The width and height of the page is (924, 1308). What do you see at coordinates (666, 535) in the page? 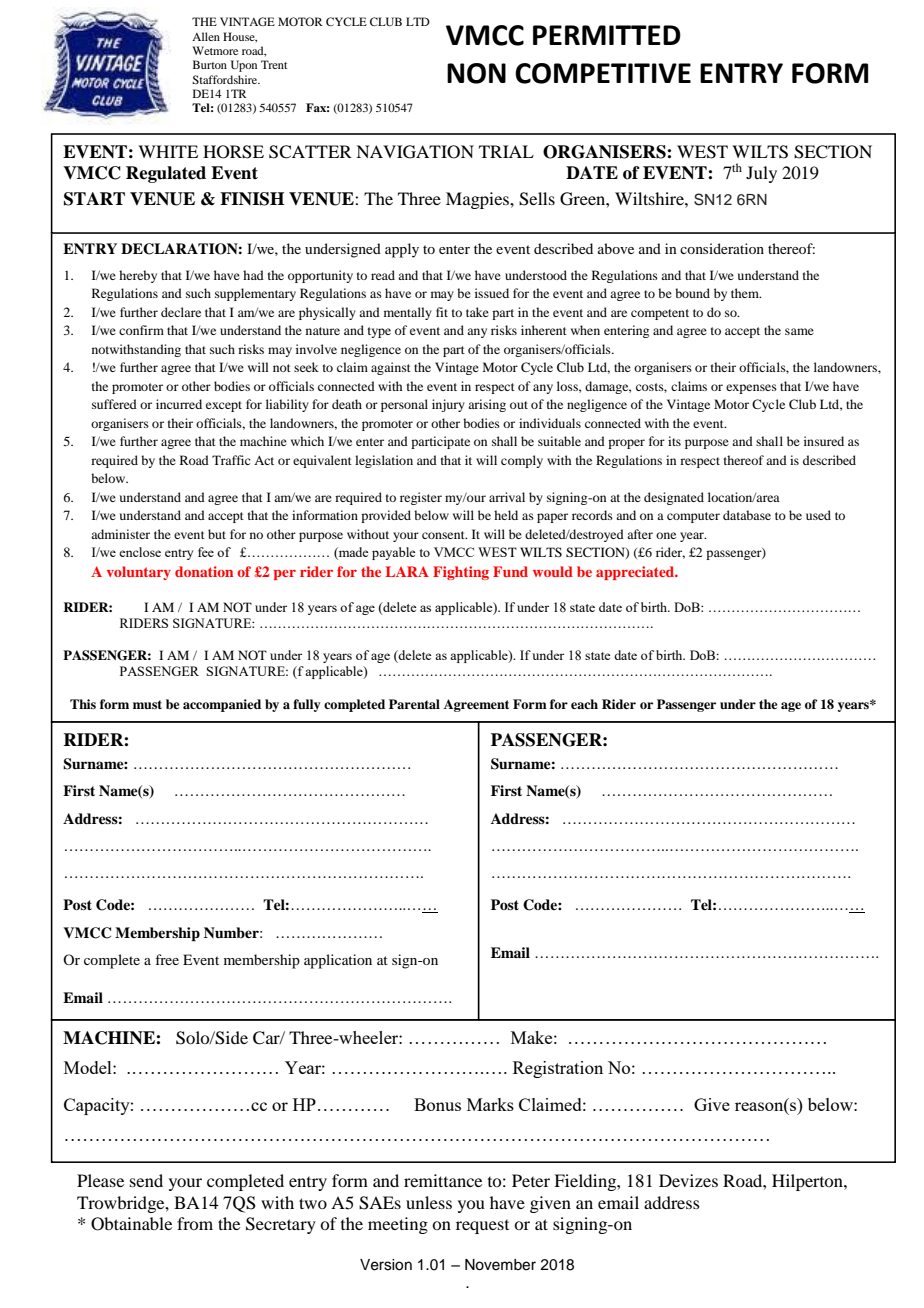
I see `one` at bounding box center [666, 535].
